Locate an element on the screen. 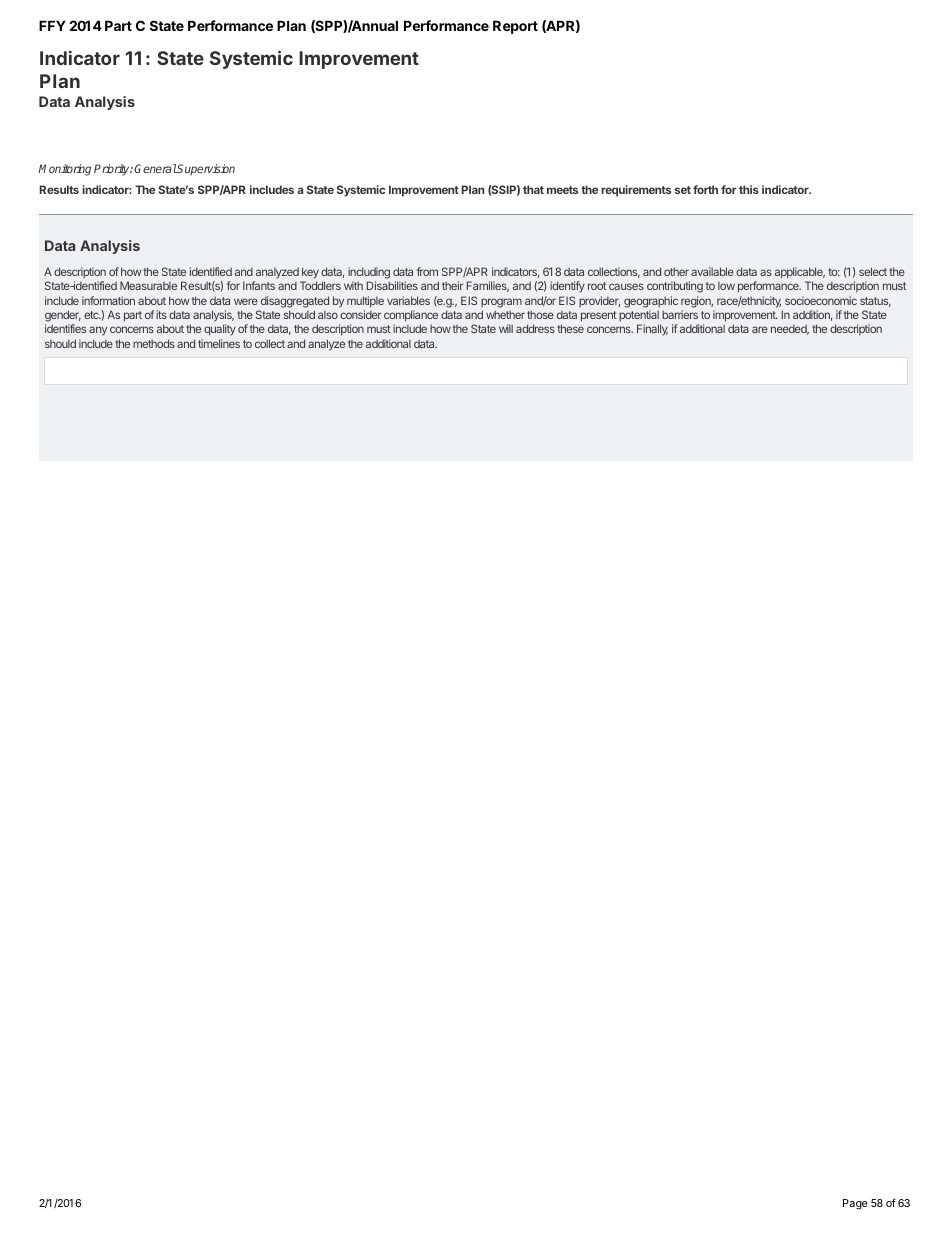 This screenshot has height=1233, width=952. this is located at coordinates (749, 189).
